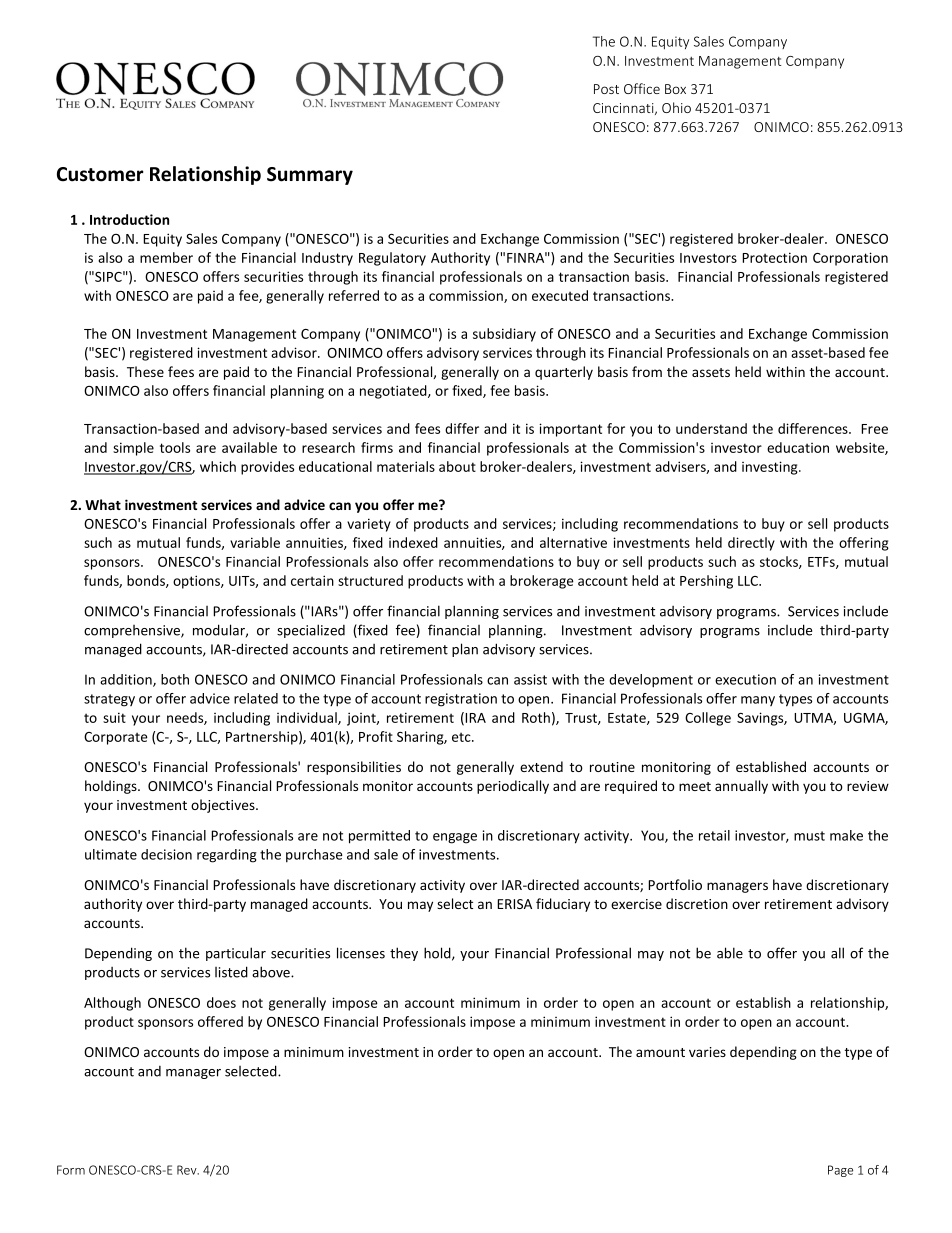 The height and width of the screenshot is (1233, 952). What do you see at coordinates (71, 1170) in the screenshot?
I see `Form` at bounding box center [71, 1170].
